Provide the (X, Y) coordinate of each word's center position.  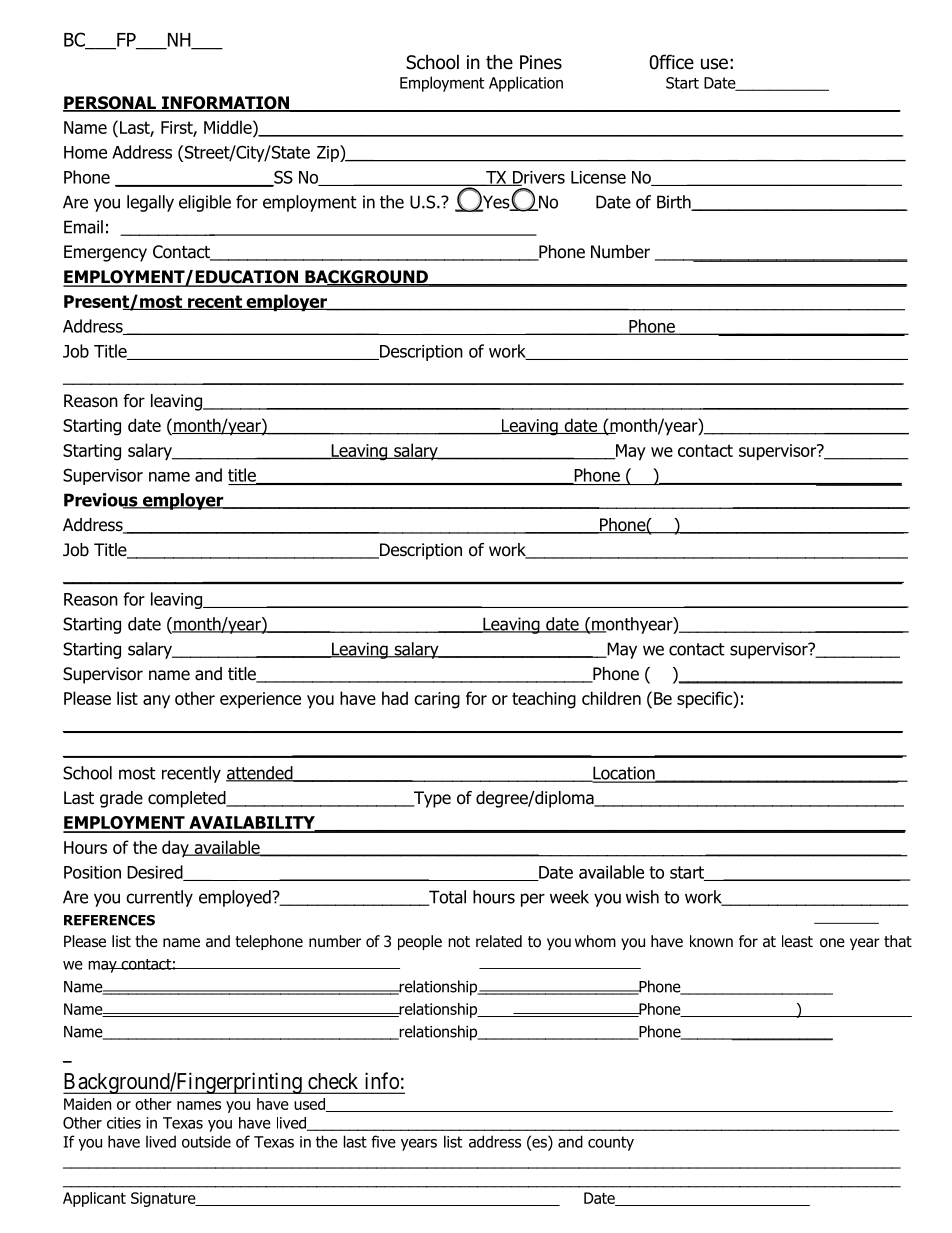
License (598, 177)
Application (526, 84)
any (156, 702)
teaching (544, 700)
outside (206, 1141)
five (383, 1141)
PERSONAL (110, 104)
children (611, 698)
